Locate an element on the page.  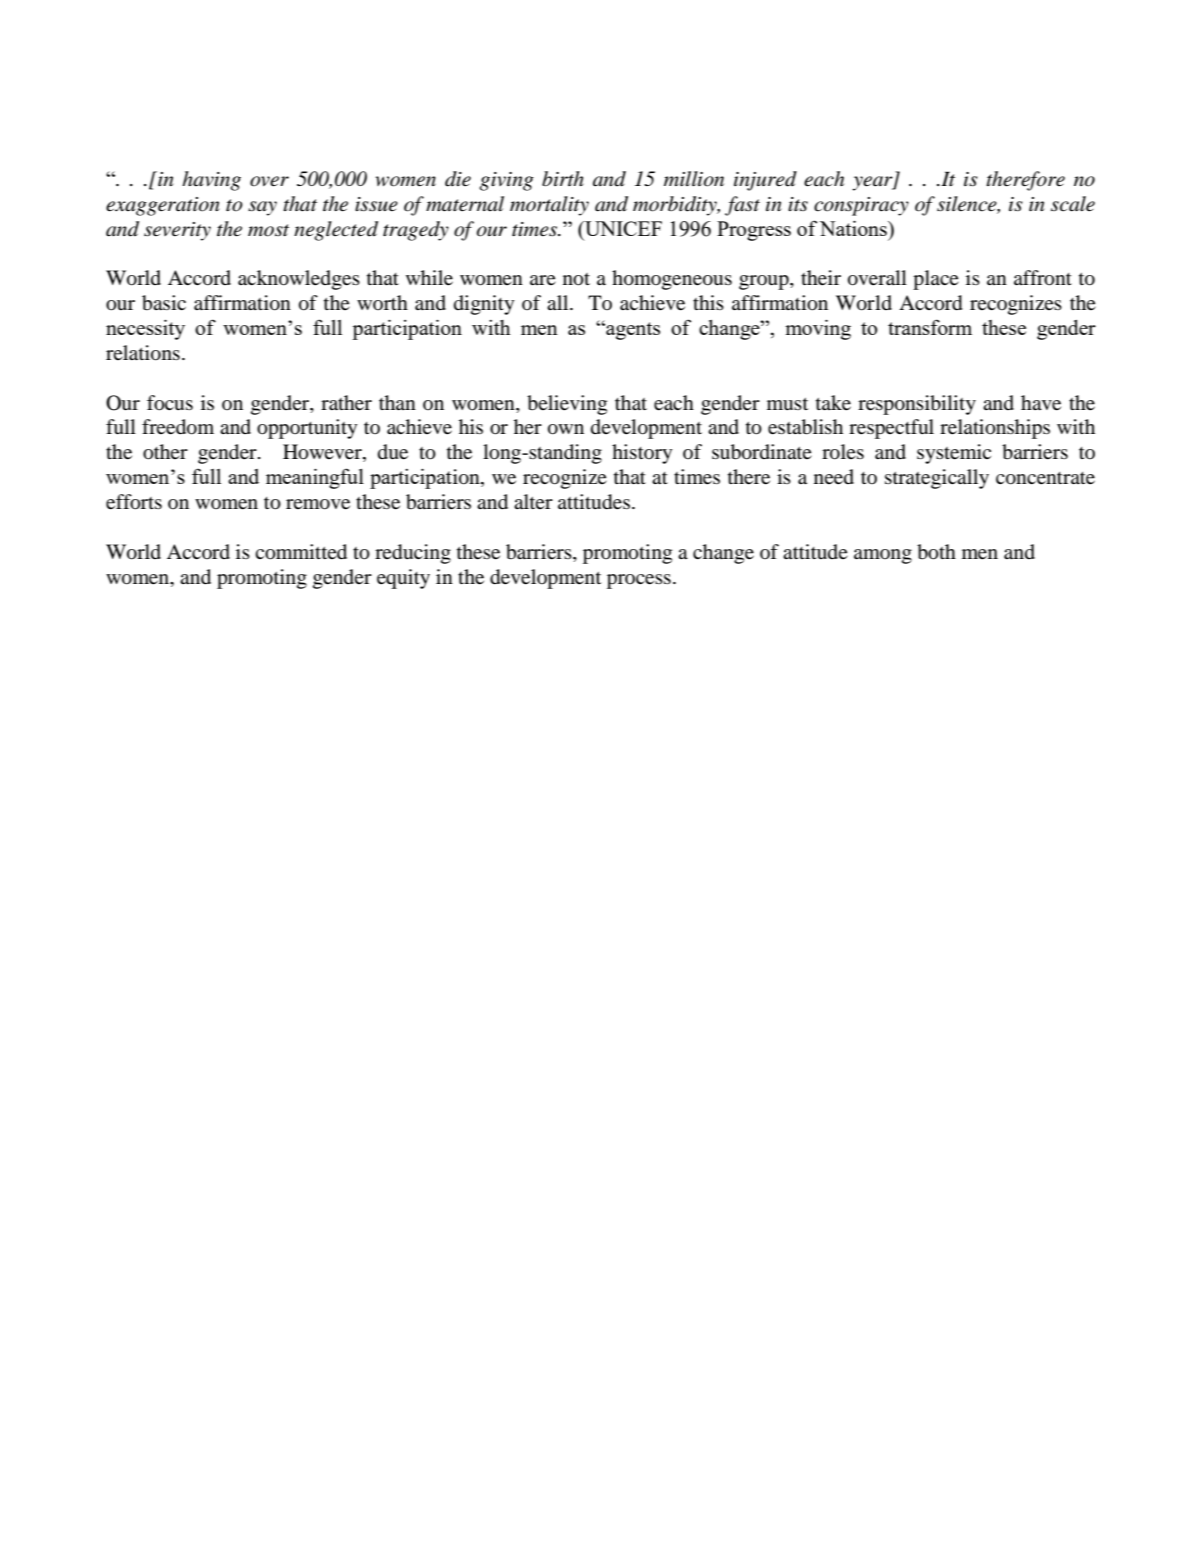
having is located at coordinates (211, 181).
